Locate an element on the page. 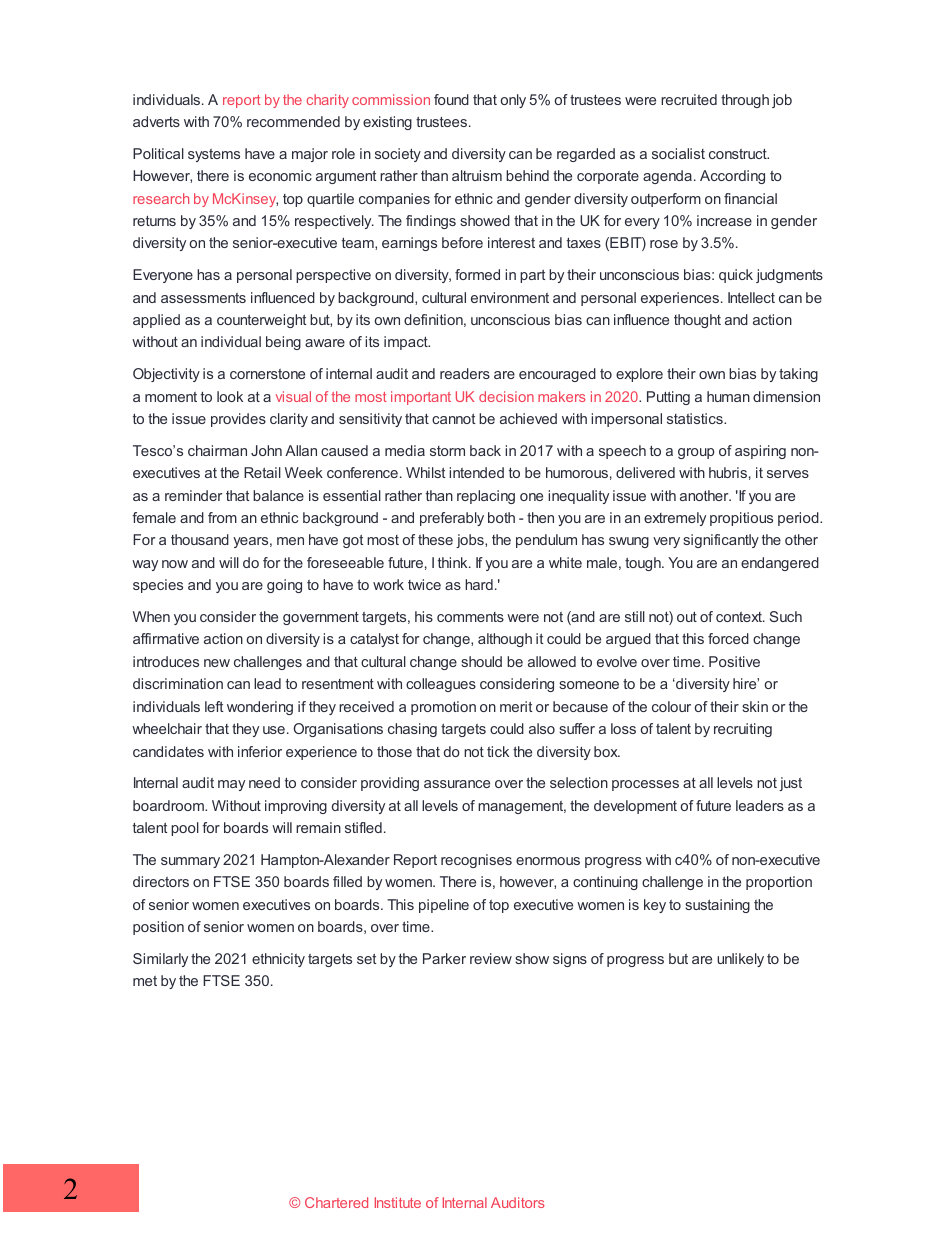  should is located at coordinates (481, 661).
